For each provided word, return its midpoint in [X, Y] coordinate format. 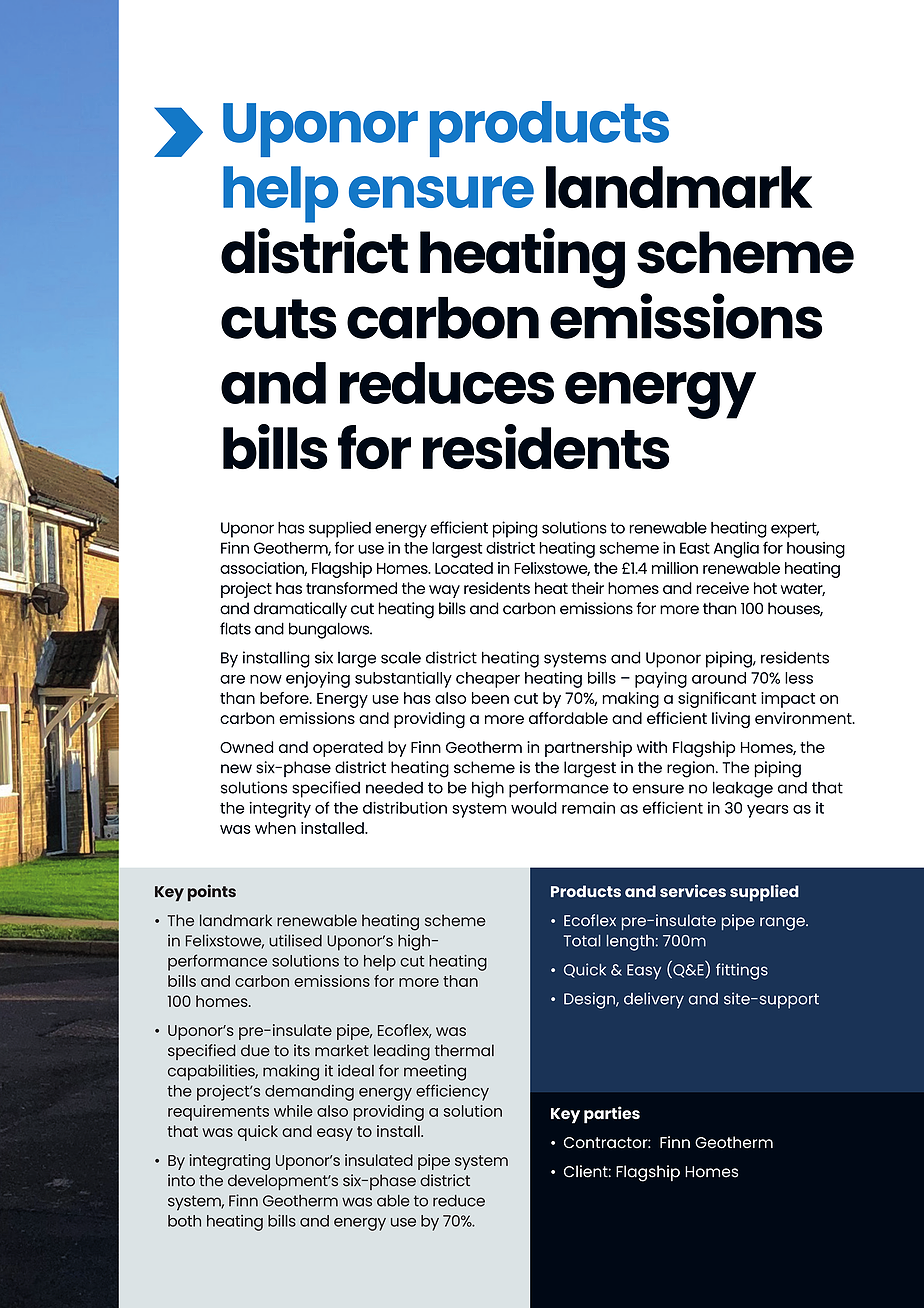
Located [464, 568]
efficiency [452, 1092]
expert [795, 530]
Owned [247, 747]
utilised [295, 940]
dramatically [300, 610]
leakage [743, 789]
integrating [230, 1162]
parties [612, 1115]
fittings [742, 971]
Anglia [736, 550]
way [444, 591]
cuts [279, 319]
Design [590, 1000]
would [534, 808]
